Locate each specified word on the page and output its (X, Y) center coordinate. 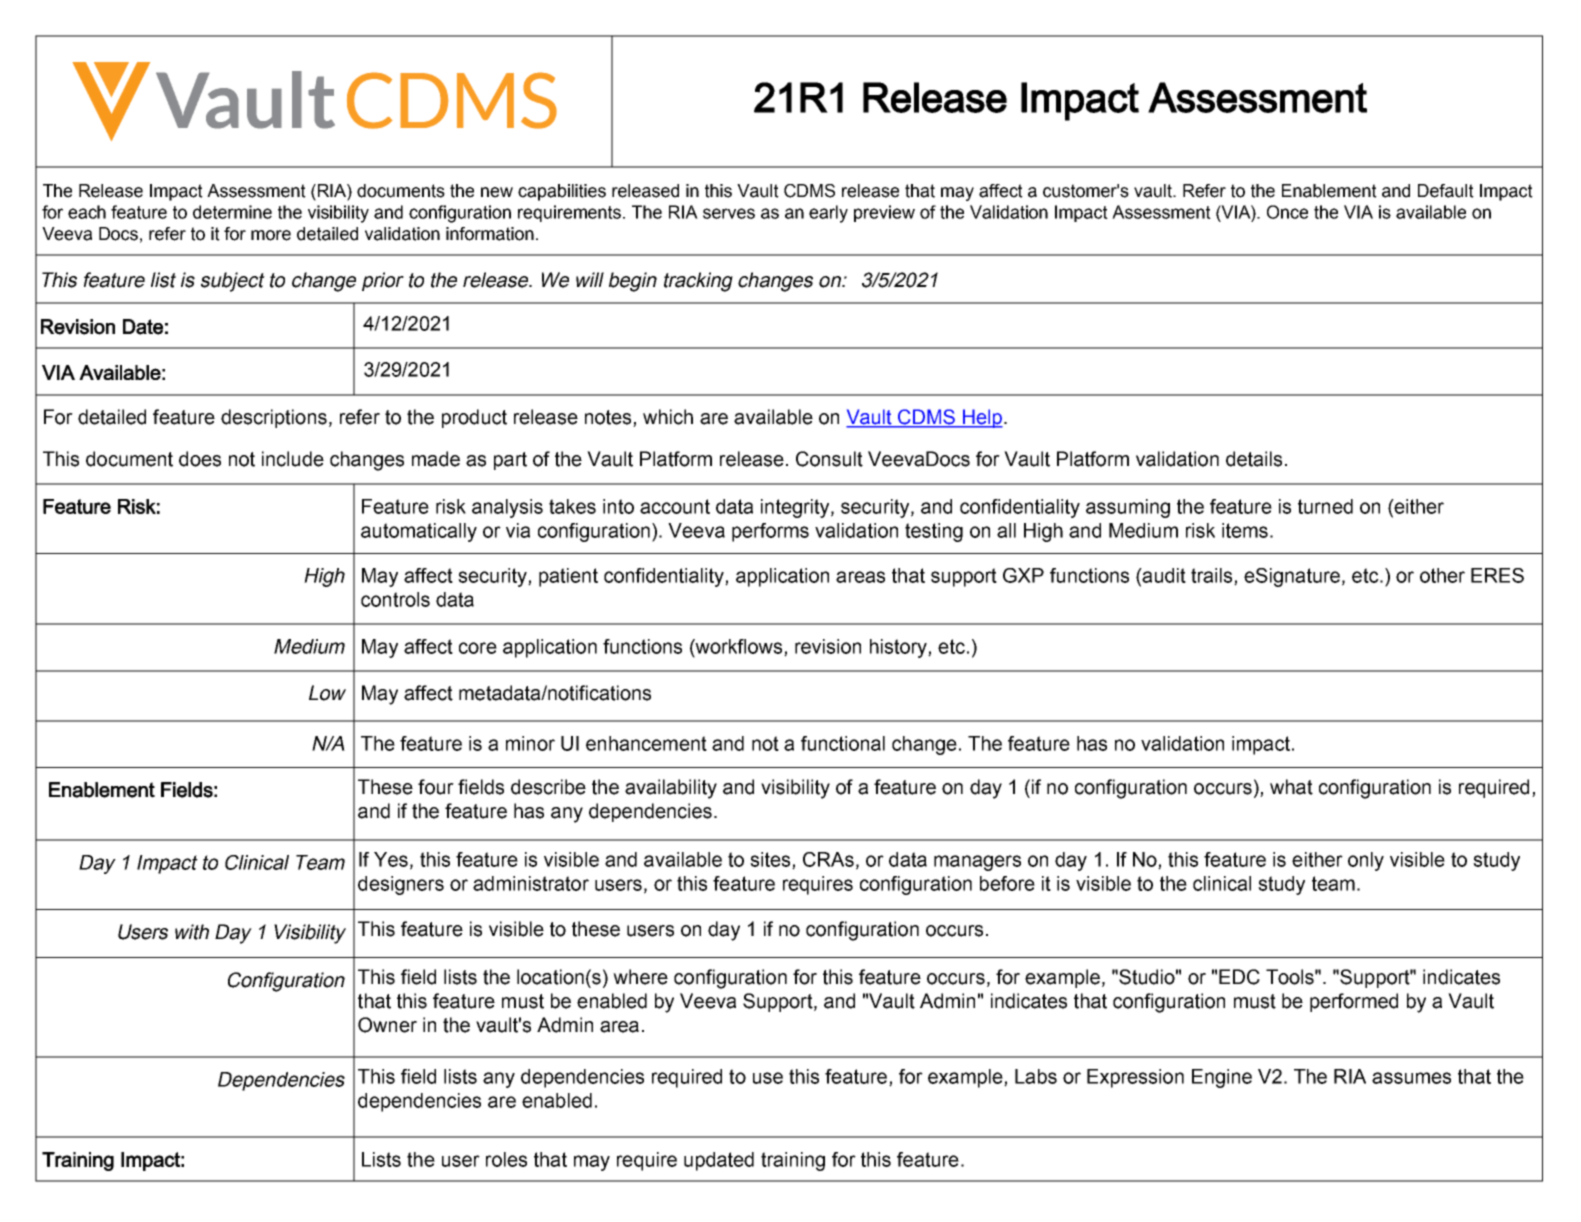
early (828, 214)
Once (1287, 212)
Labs (1036, 1076)
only (1366, 861)
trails (1213, 576)
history (899, 648)
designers (401, 885)
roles (506, 1159)
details (1254, 459)
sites (771, 860)
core (478, 648)
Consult (829, 459)
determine (232, 212)
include (293, 459)
